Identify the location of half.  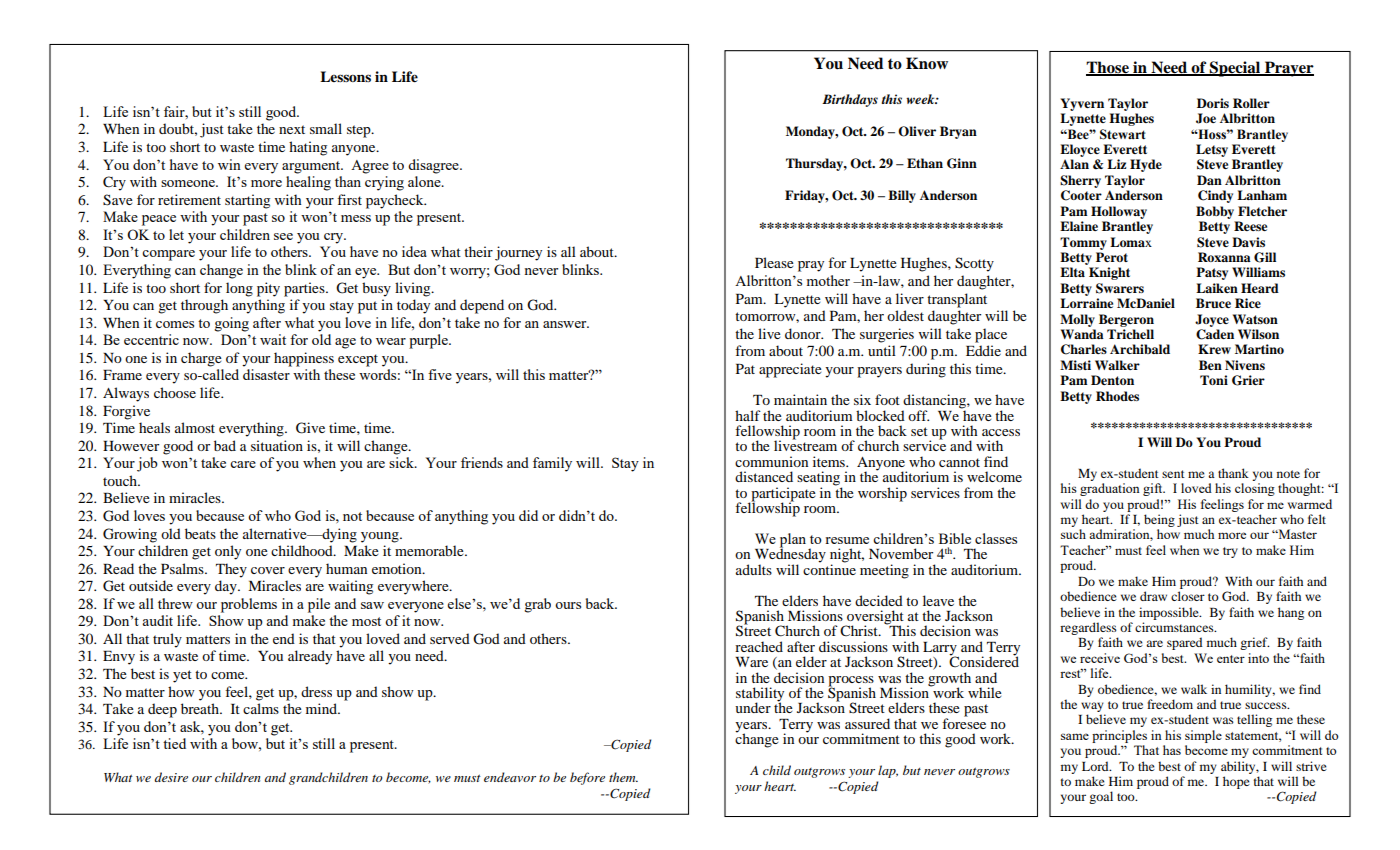
(748, 415).
